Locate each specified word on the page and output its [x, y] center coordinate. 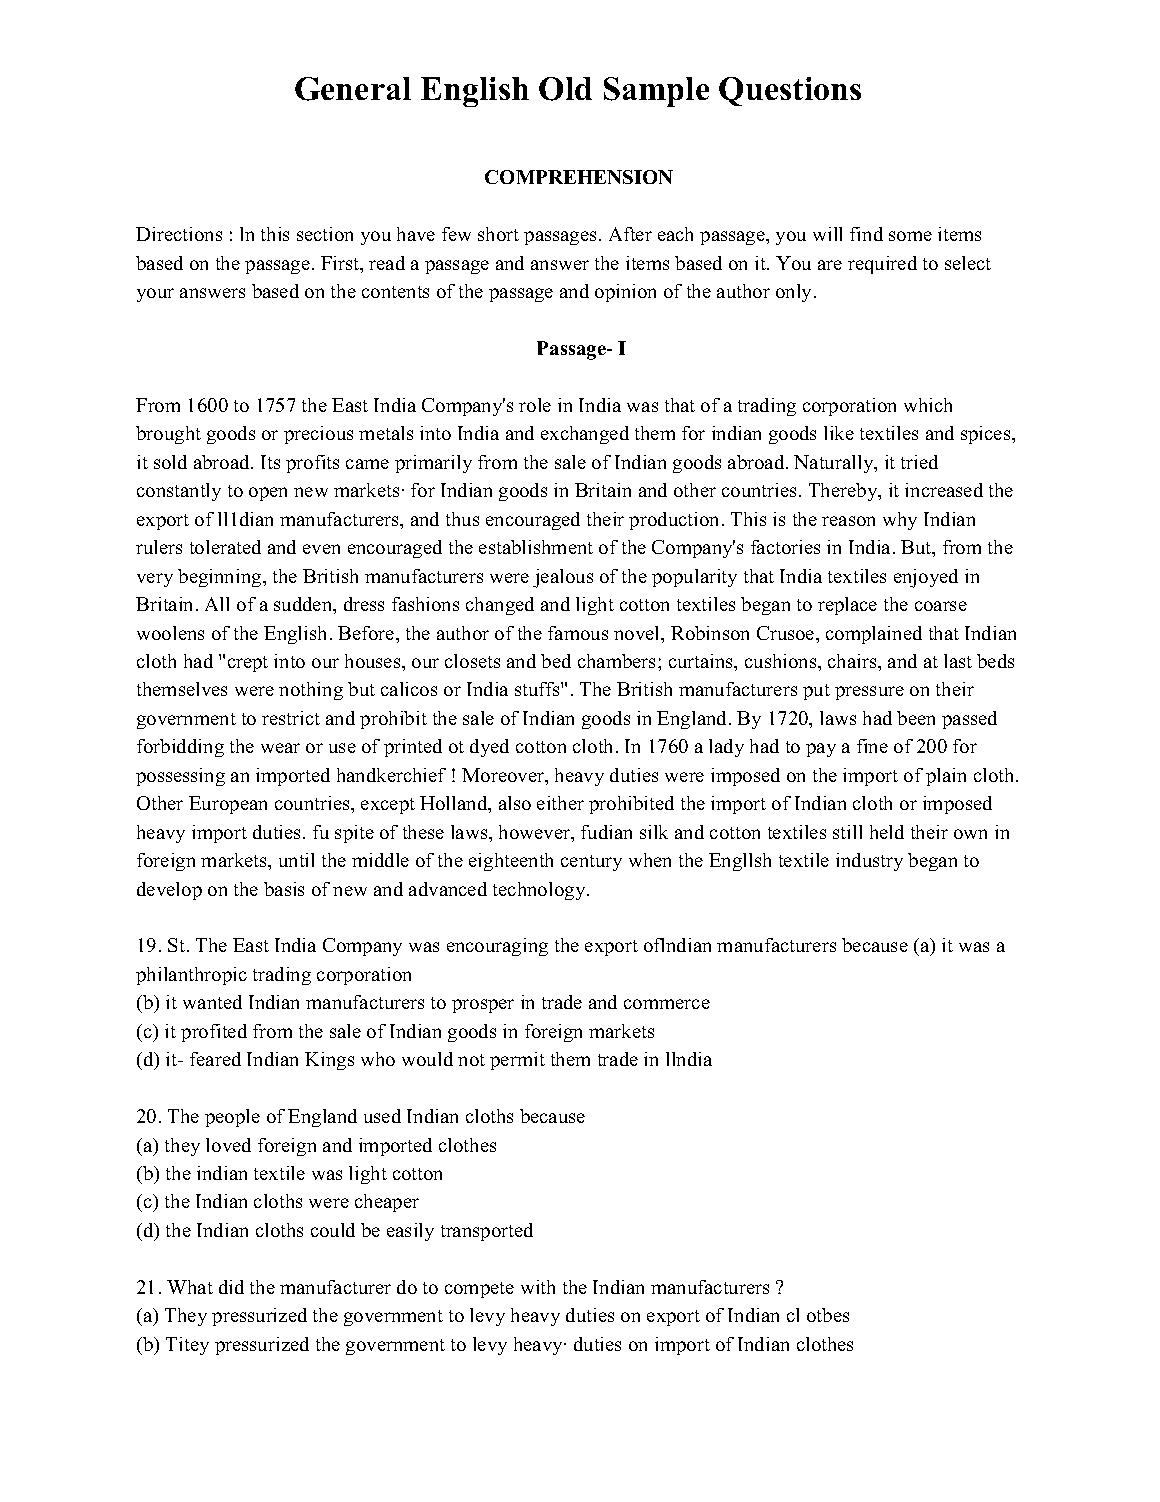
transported [487, 1232]
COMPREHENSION [579, 177]
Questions [790, 91]
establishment [536, 547]
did [231, 1287]
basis [284, 889]
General [353, 89]
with [538, 1287]
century [591, 863]
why [900, 521]
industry [869, 862]
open [268, 494]
